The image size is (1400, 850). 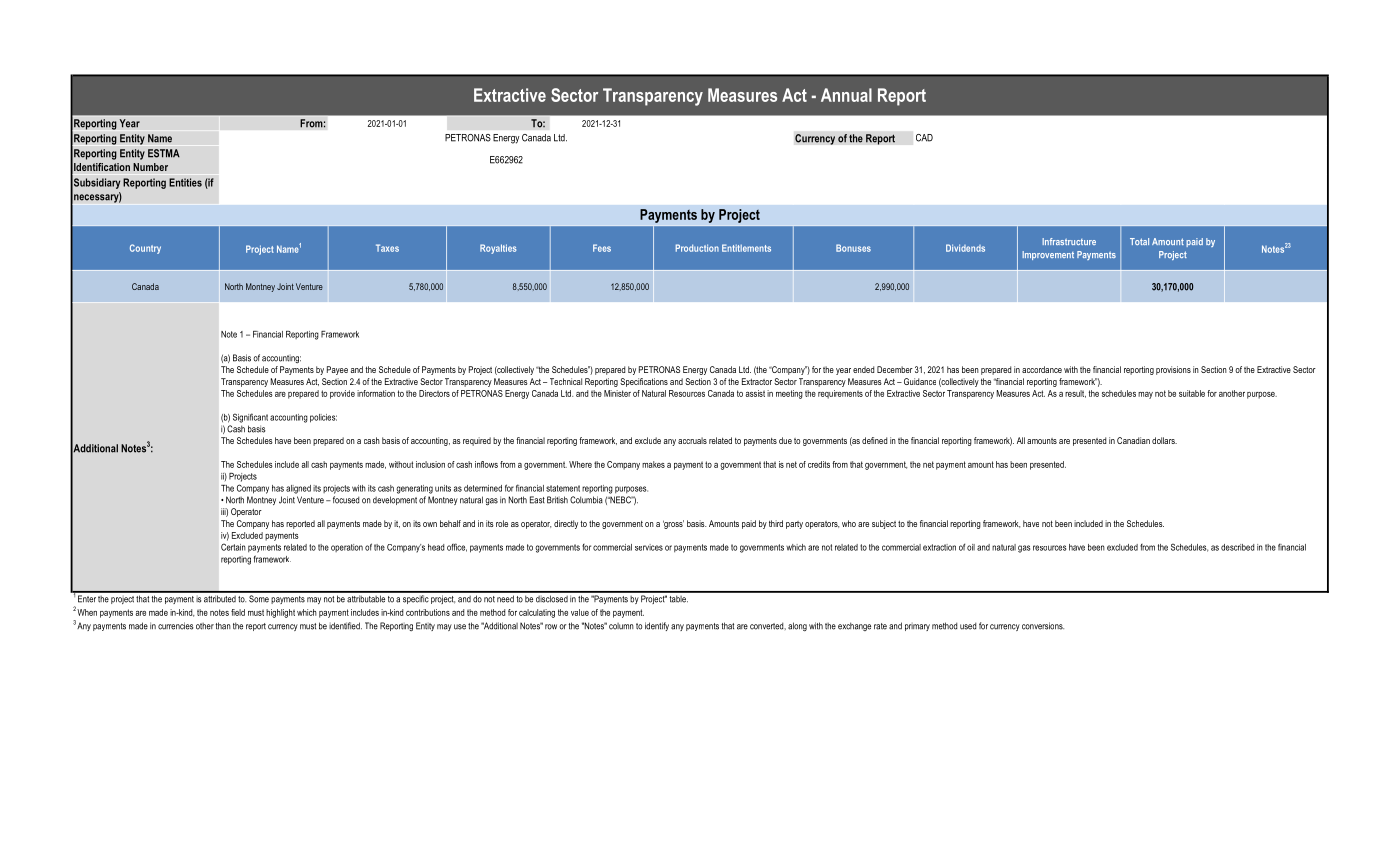 I want to click on Payee, so click(x=337, y=370).
